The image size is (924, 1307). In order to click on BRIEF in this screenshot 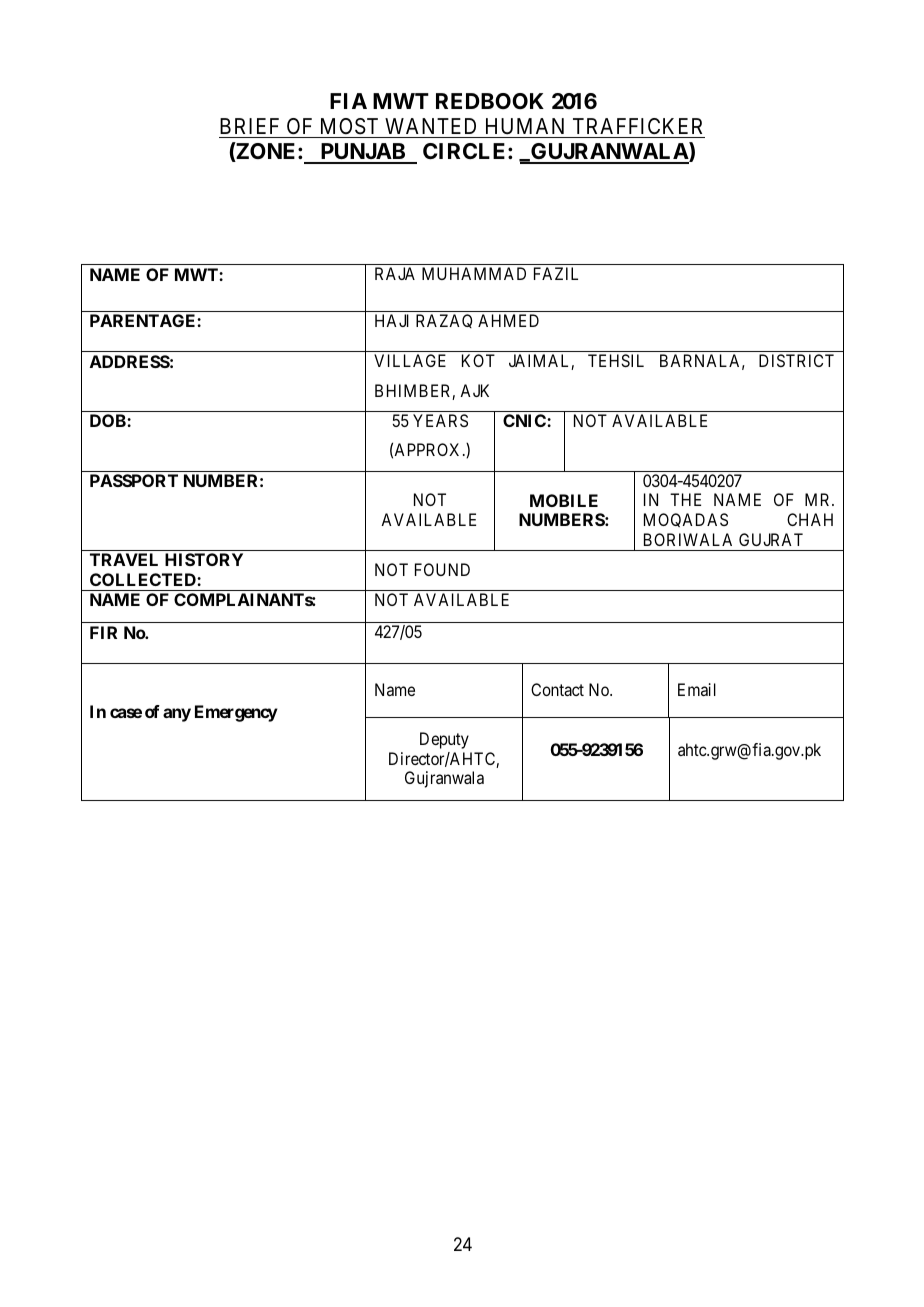, I will do `click(249, 126)`.
